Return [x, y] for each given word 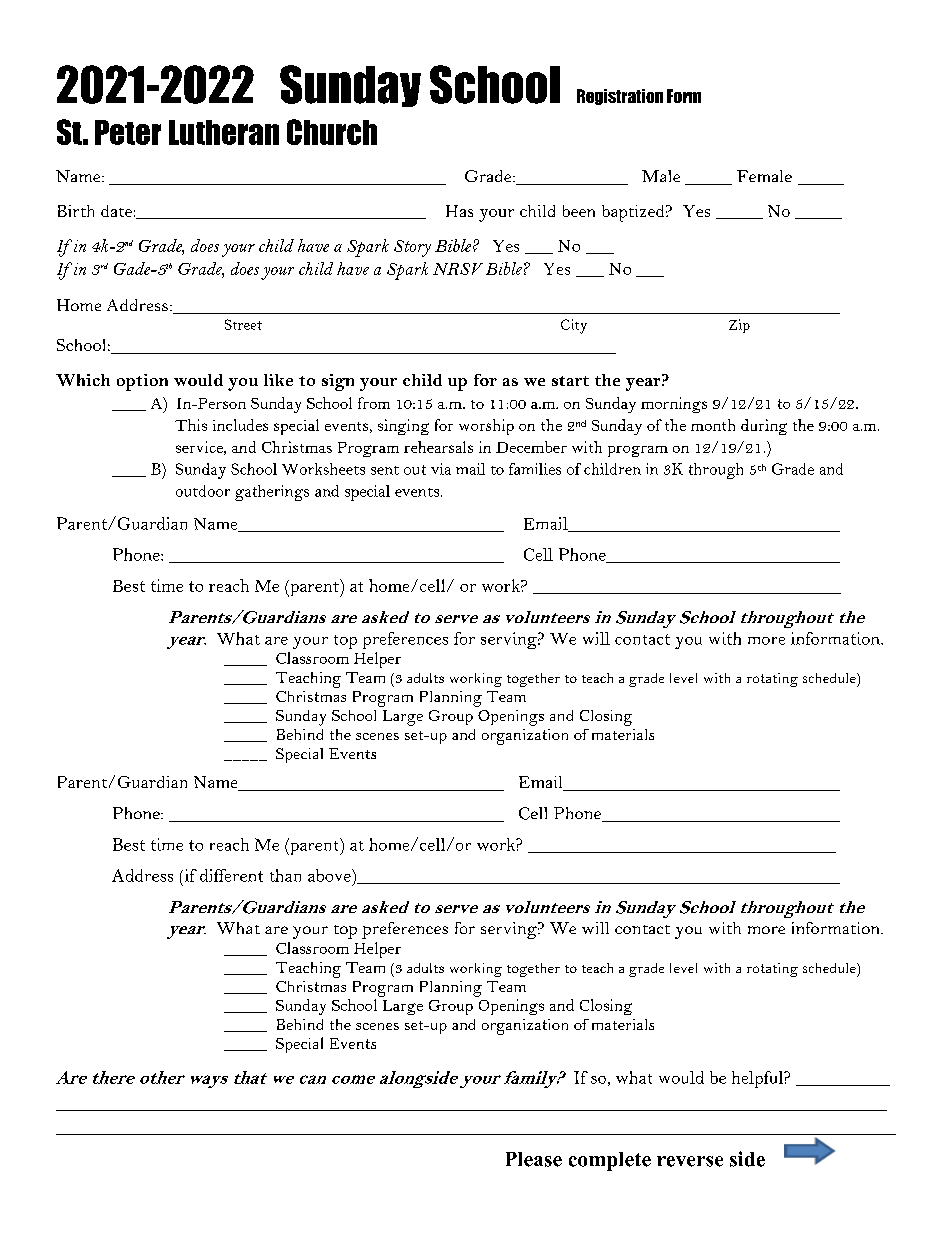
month [713, 425]
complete [610, 1161]
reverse [690, 1161]
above [330, 875]
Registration [620, 97]
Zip [739, 326]
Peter [128, 132]
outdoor [203, 491]
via [441, 469]
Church [332, 132]
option [142, 382]
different [231, 875]
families [535, 469]
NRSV [458, 269]
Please [534, 1159]
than [285, 875]
